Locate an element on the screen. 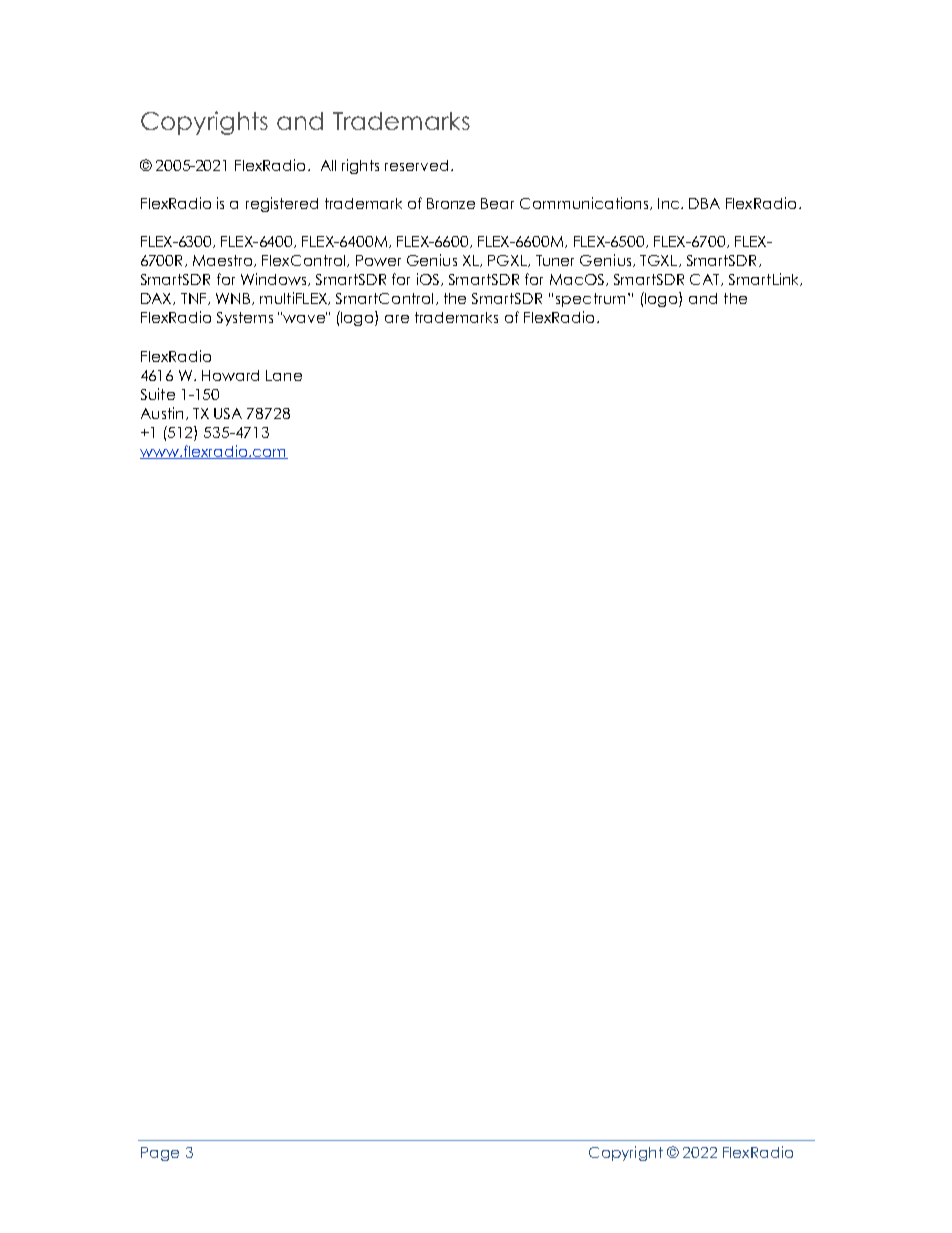 This screenshot has height=1233, width=952. Inc is located at coordinates (670, 203).
